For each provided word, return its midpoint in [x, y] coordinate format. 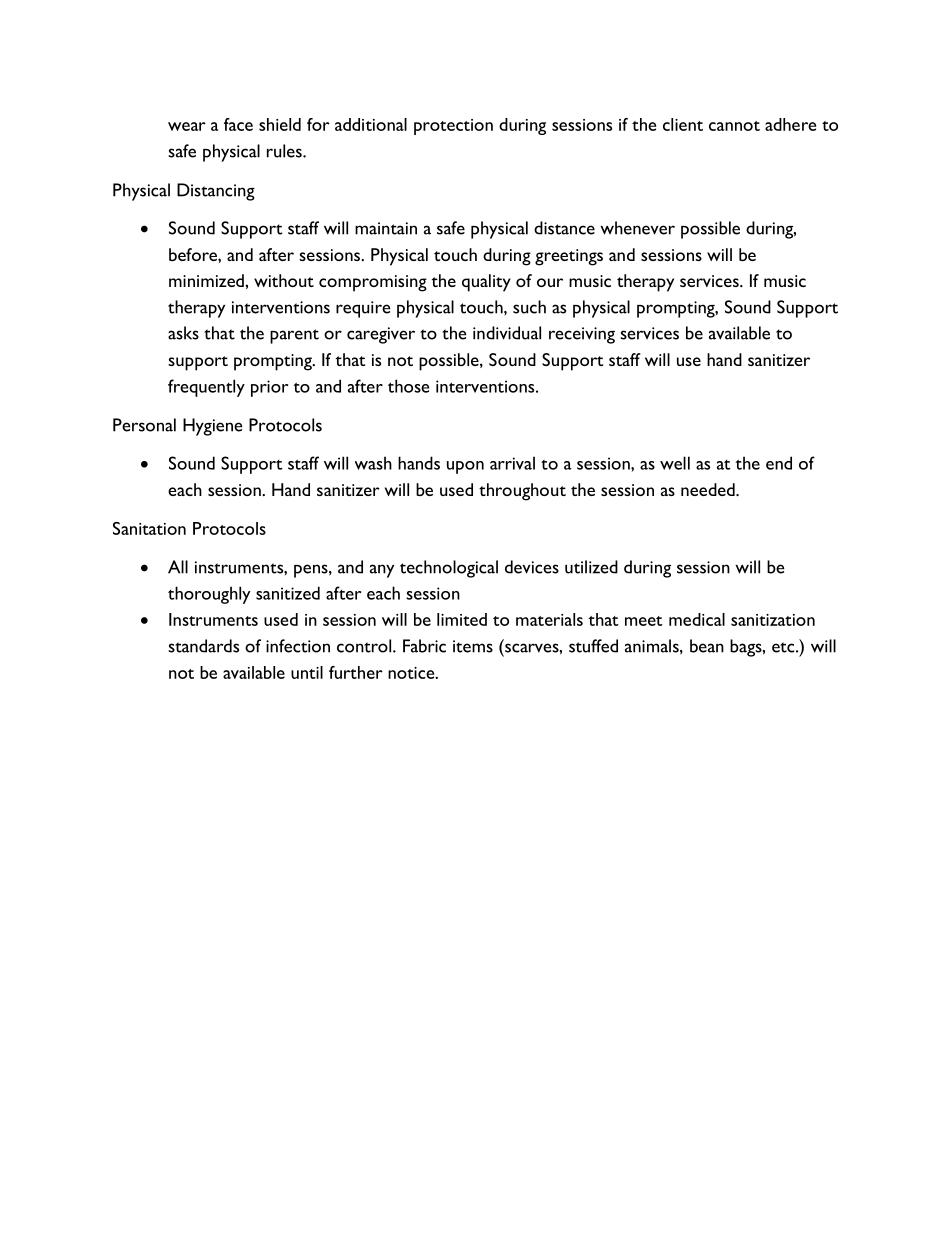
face [238, 124]
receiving [582, 335]
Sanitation [149, 528]
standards [203, 646]
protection [453, 127]
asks [183, 333]
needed [709, 489]
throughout [522, 492]
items [473, 646]
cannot [734, 126]
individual [507, 333]
